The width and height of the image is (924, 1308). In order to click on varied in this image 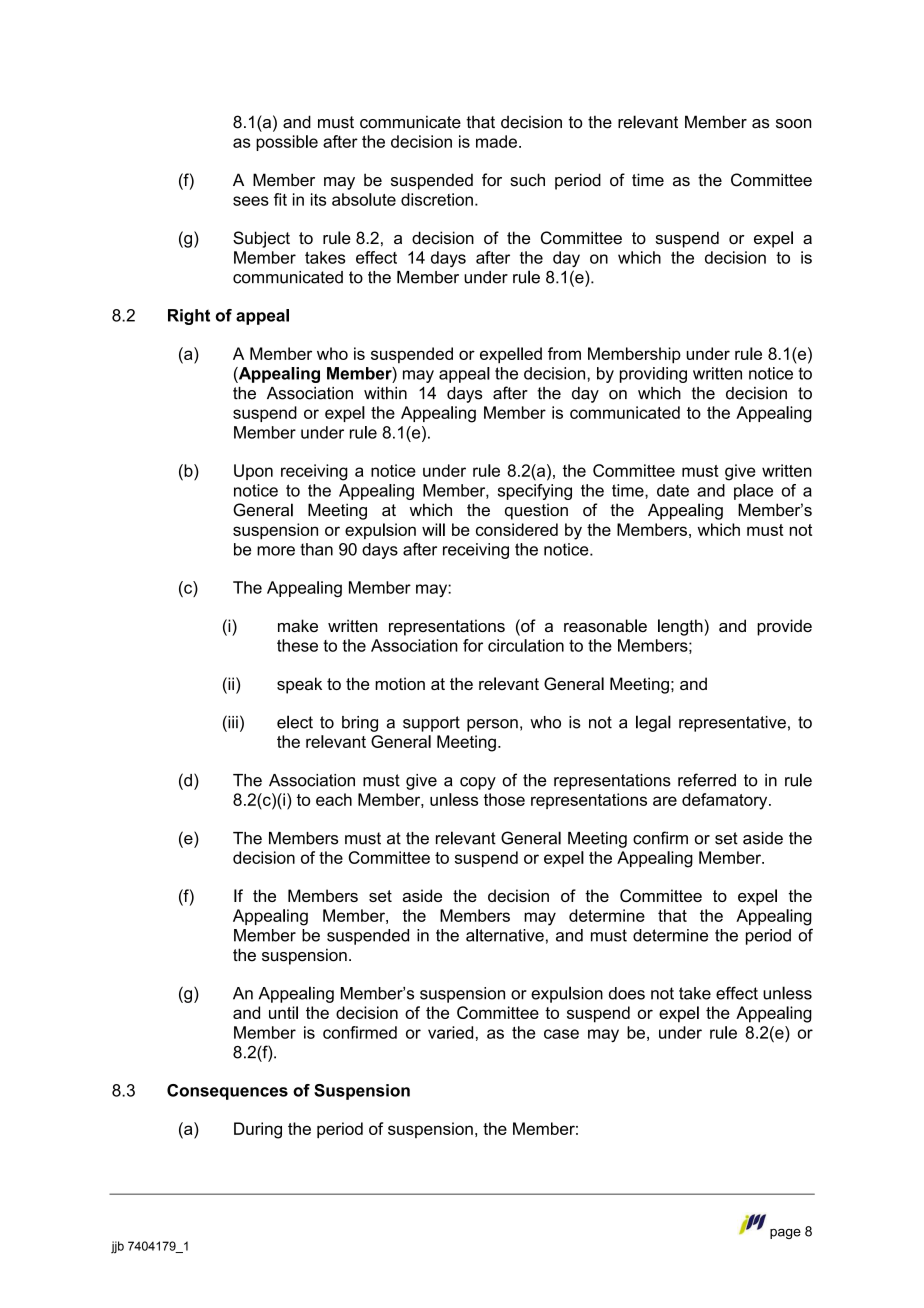, I will do `click(450, 1032)`.
